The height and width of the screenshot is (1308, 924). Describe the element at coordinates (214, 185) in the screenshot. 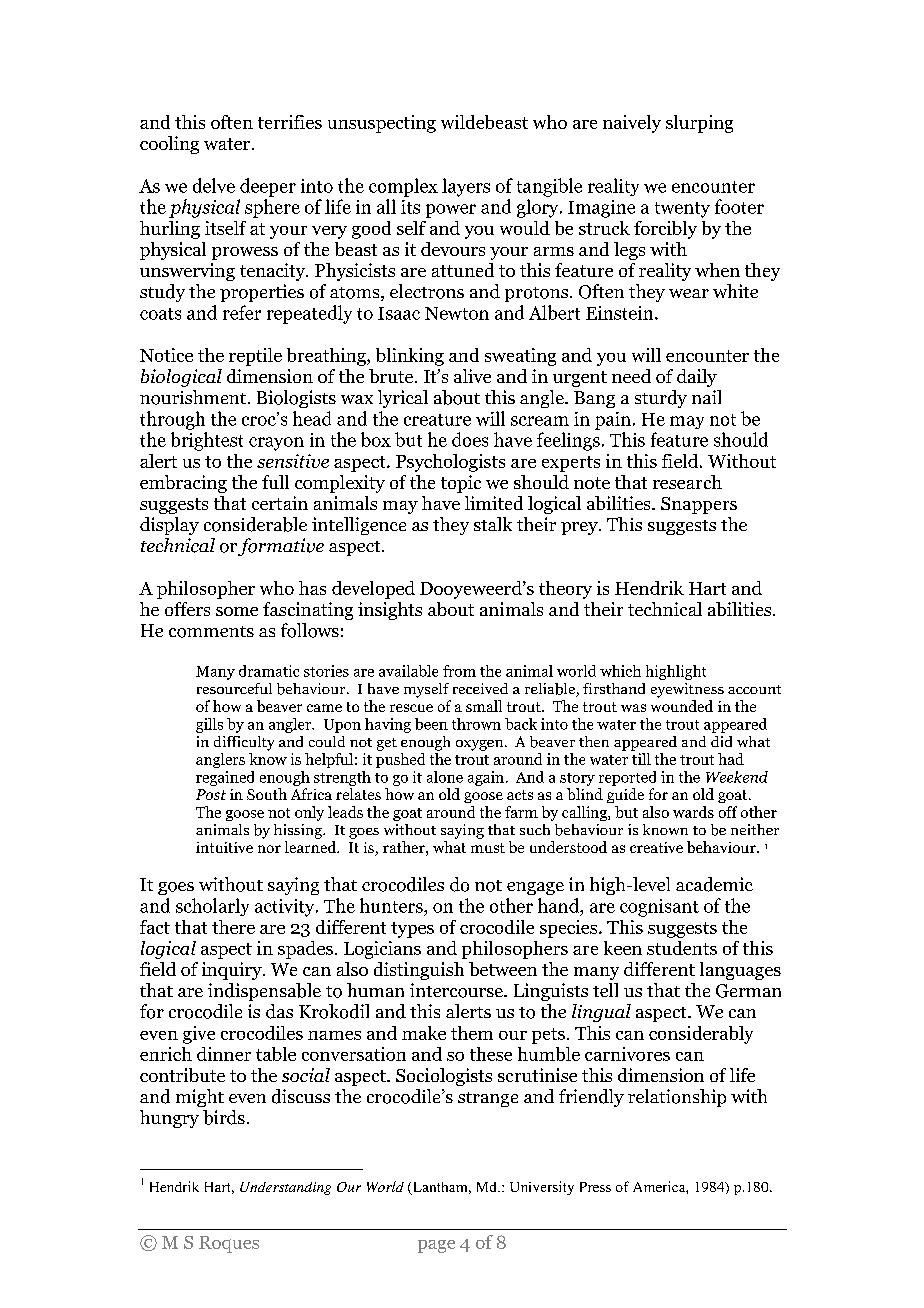

I see `delve` at that location.
